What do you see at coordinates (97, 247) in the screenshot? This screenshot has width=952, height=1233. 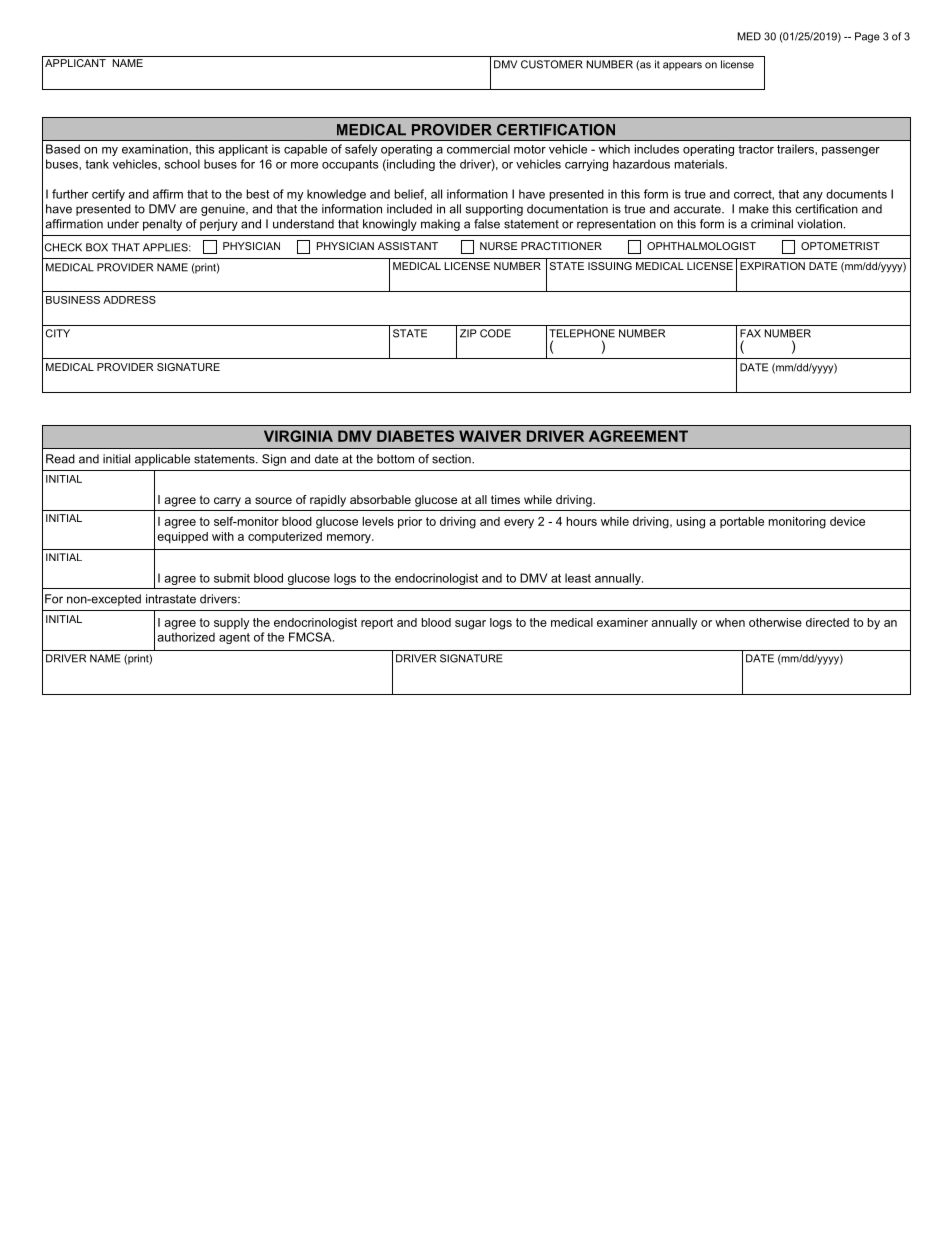 I see `BOX` at bounding box center [97, 247].
